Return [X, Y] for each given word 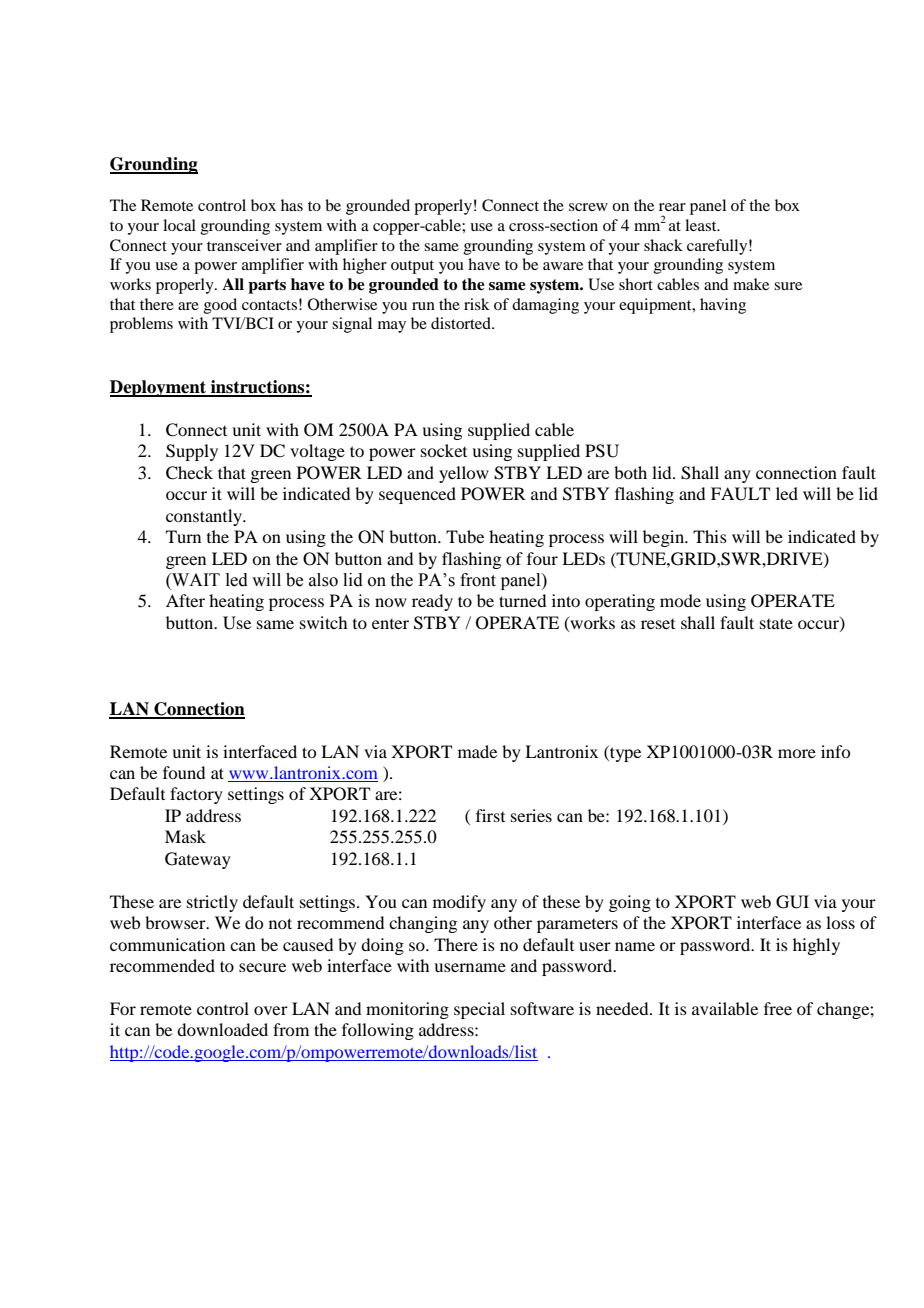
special [479, 1010]
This [710, 536]
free [778, 1008]
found [184, 772]
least [702, 225]
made [477, 751]
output [412, 267]
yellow [464, 474]
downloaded [222, 1029]
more [797, 753]
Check [189, 473]
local [179, 225]
